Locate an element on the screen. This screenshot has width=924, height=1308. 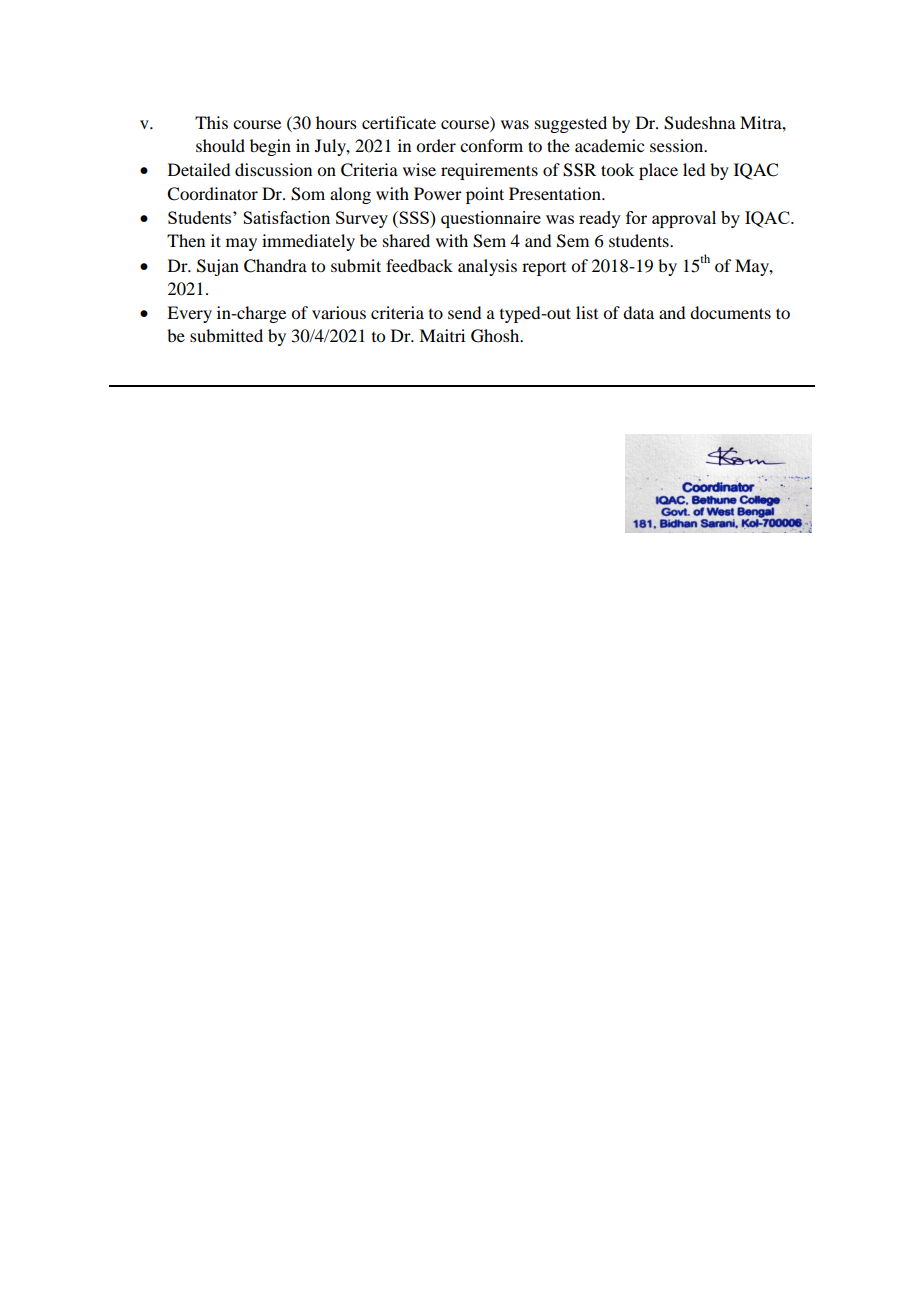
Chandra is located at coordinates (275, 266).
